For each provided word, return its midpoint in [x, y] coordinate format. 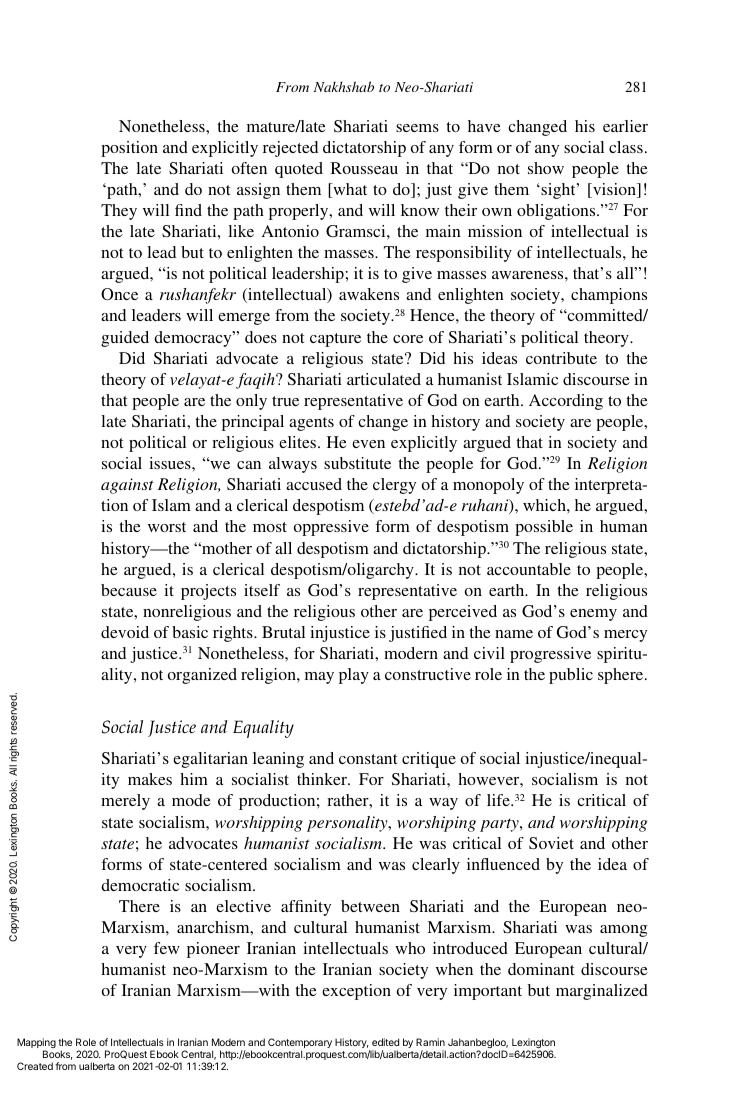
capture [335, 340]
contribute [561, 358]
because [129, 590]
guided [125, 339]
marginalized [602, 992]
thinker [323, 779]
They [119, 212]
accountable [529, 569]
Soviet [551, 843]
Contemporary [300, 1044]
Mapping [36, 1044]
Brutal [283, 632]
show [546, 168]
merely [125, 802]
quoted [299, 170]
